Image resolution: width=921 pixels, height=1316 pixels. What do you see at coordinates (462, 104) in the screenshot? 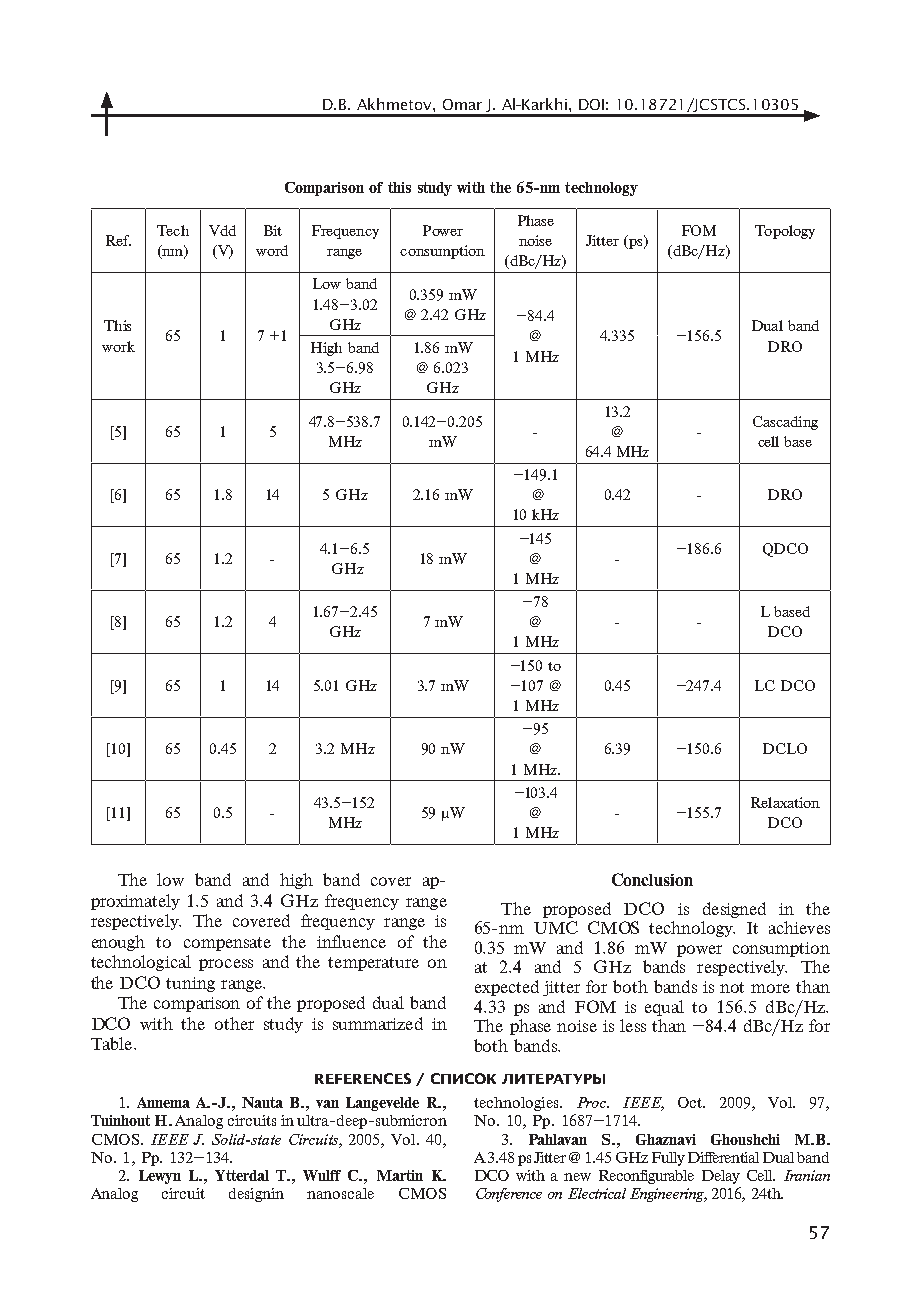
I see `Omar` at bounding box center [462, 104].
